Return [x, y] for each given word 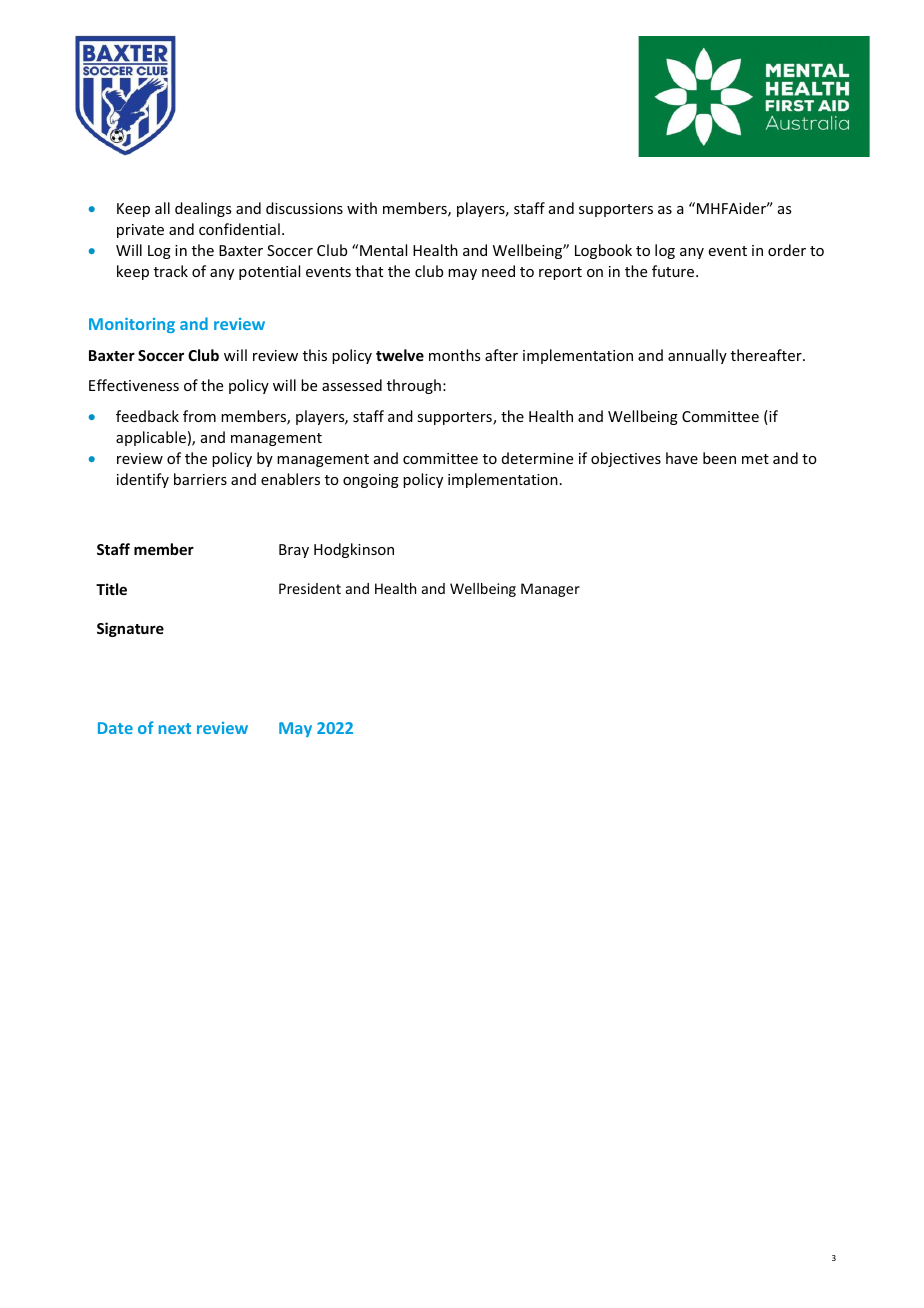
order [787, 250]
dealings [203, 209]
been [719, 458]
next [175, 728]
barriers [200, 479]
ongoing [371, 481]
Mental [383, 250]
